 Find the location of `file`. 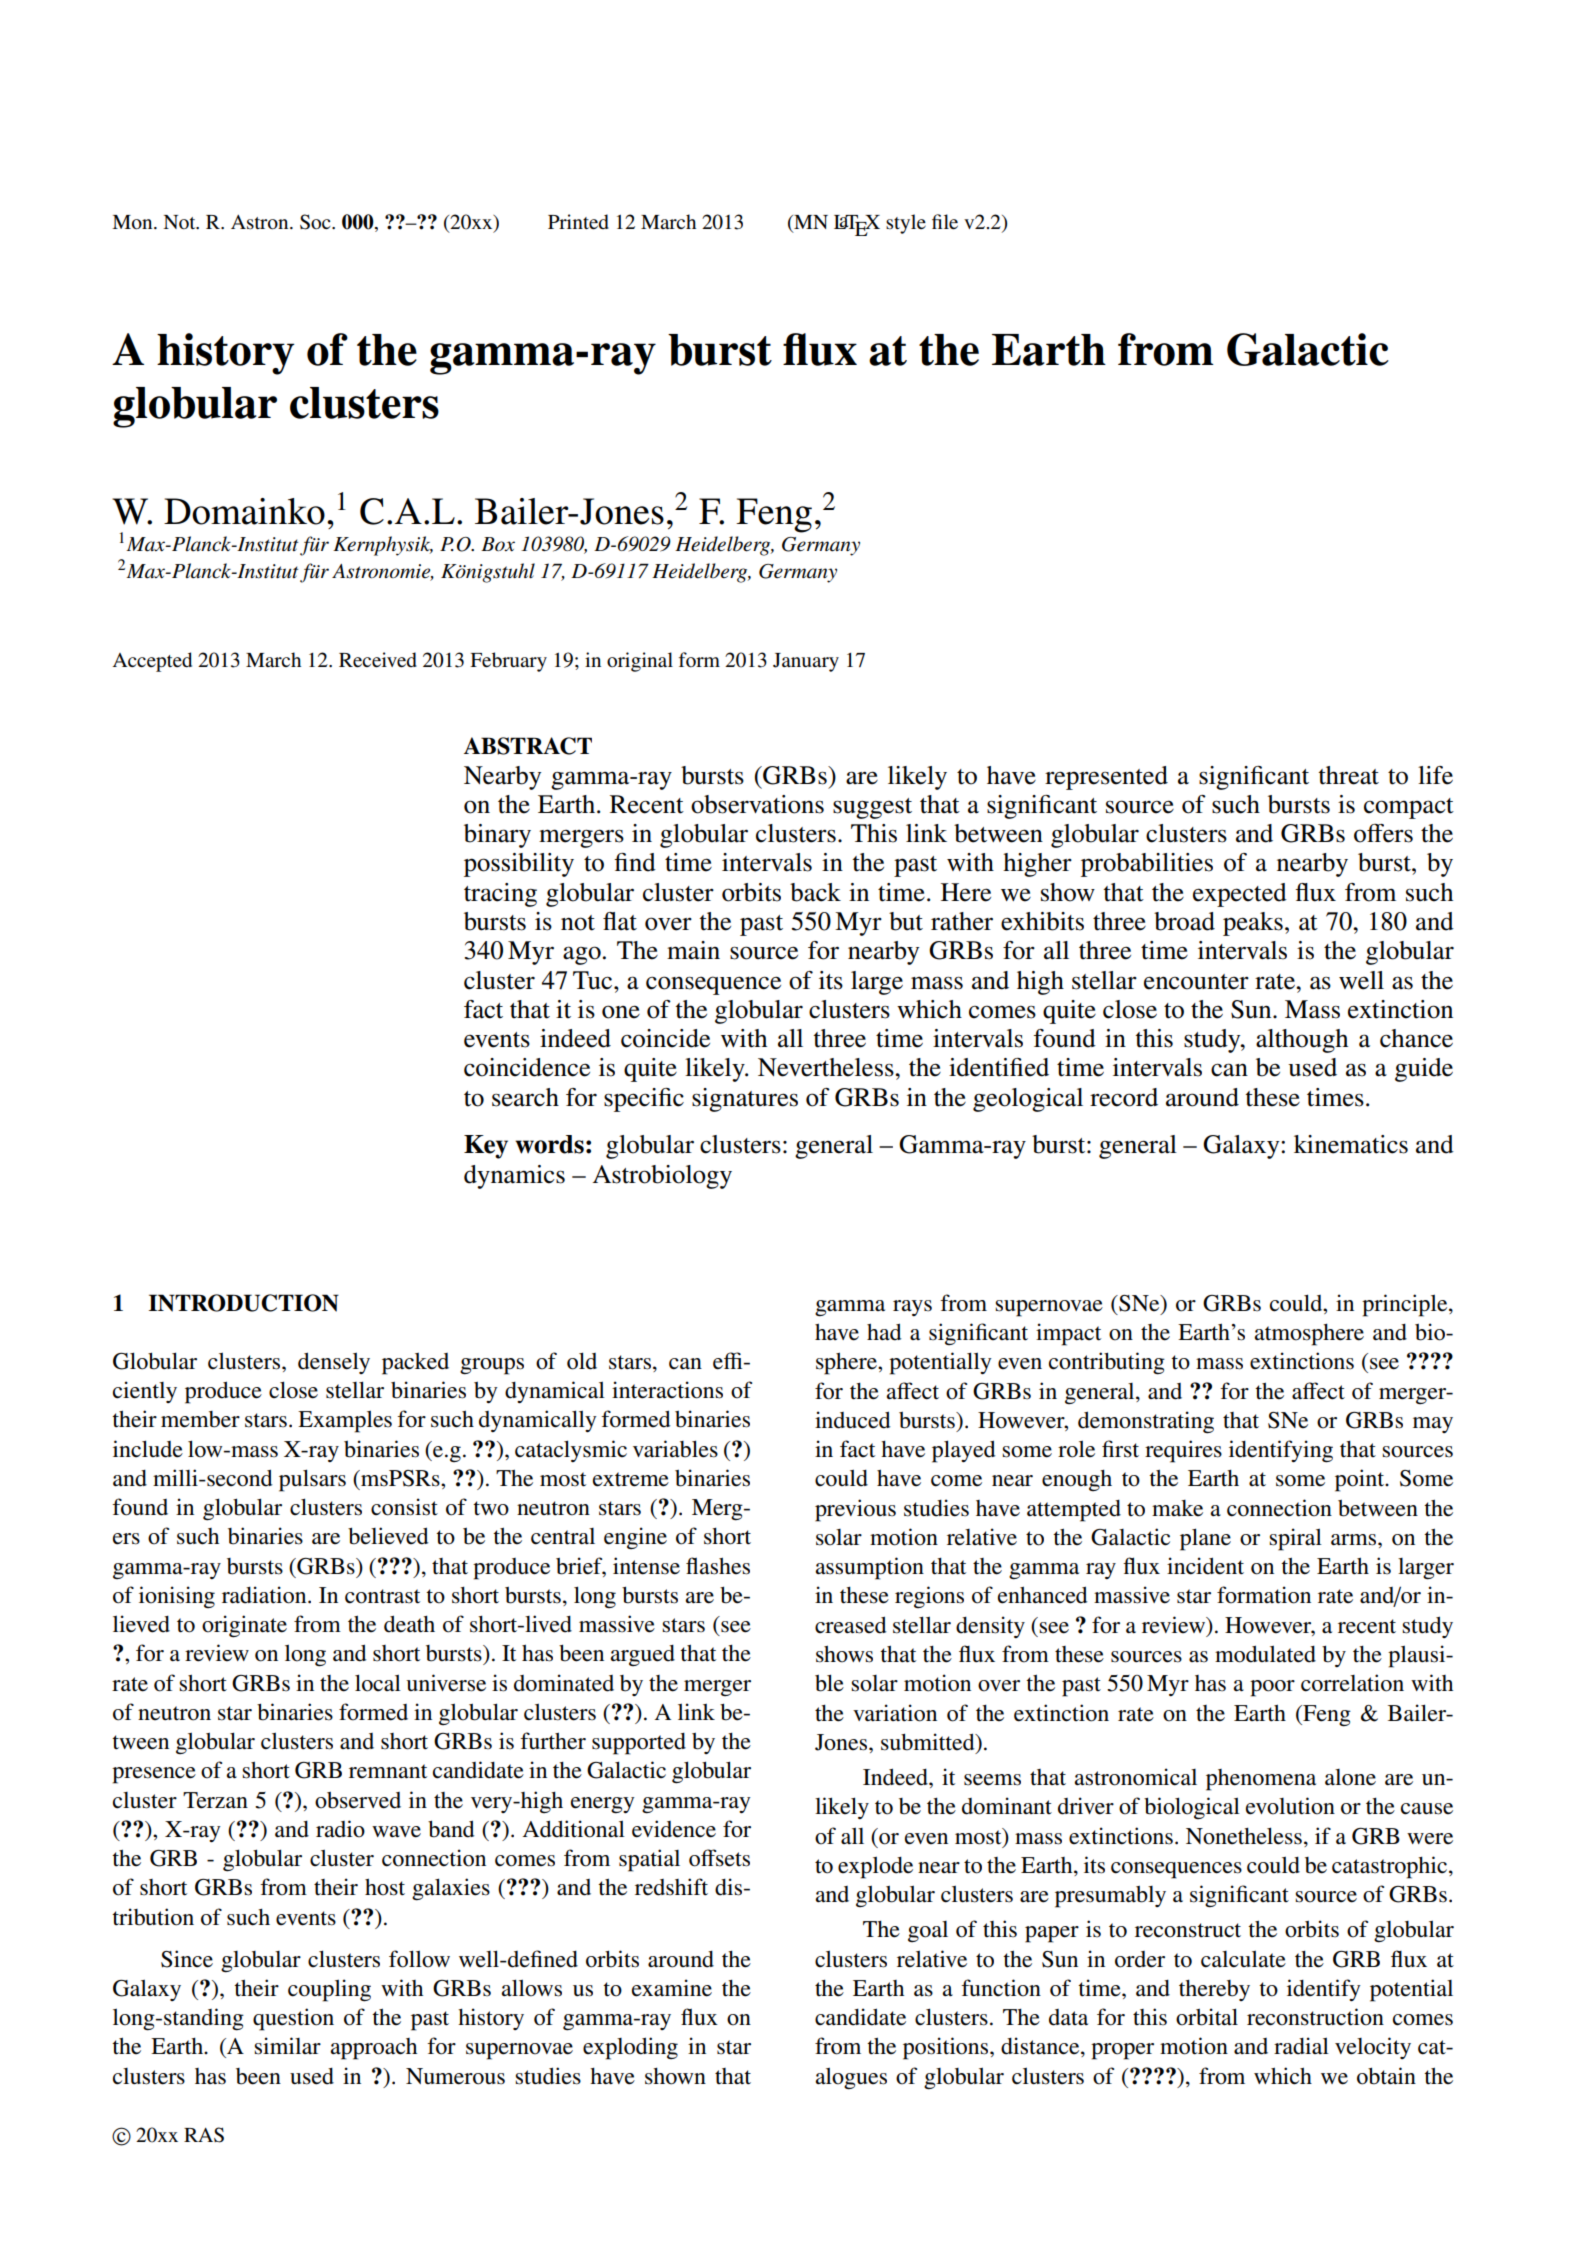

file is located at coordinates (945, 222).
